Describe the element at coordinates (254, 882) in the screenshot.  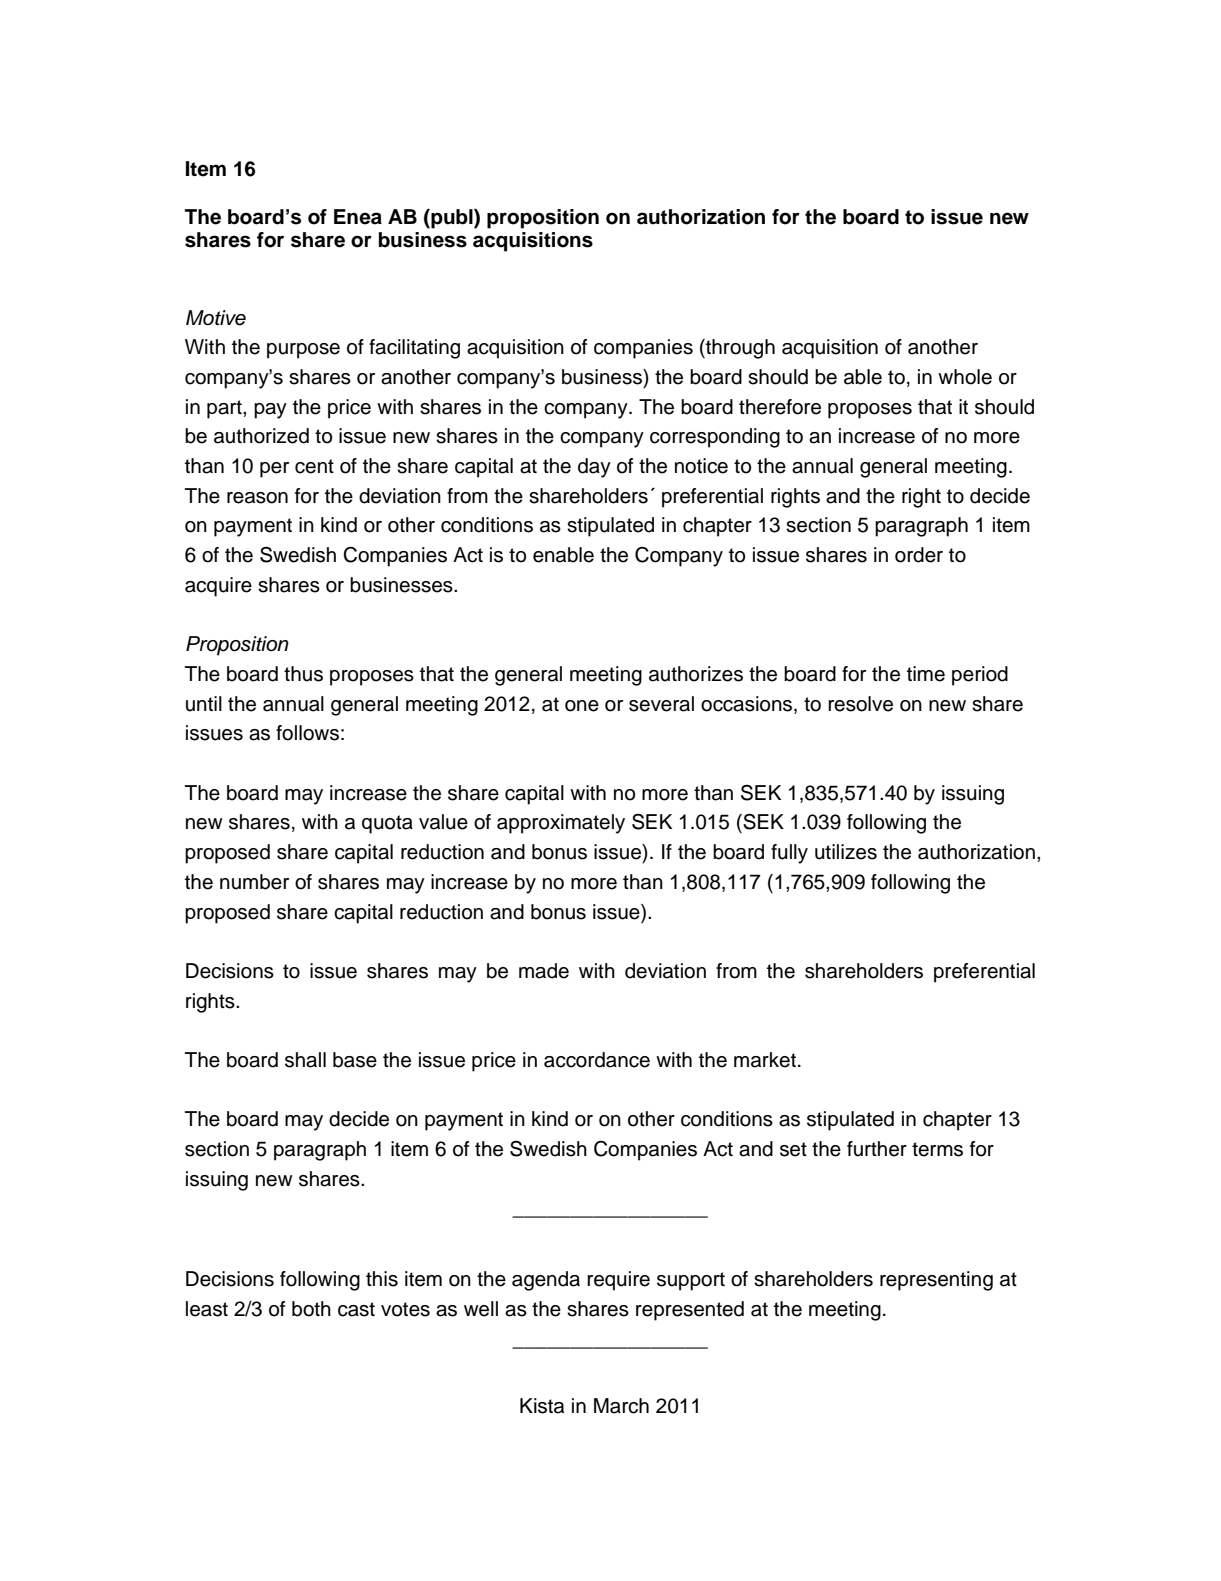
I see `number` at that location.
